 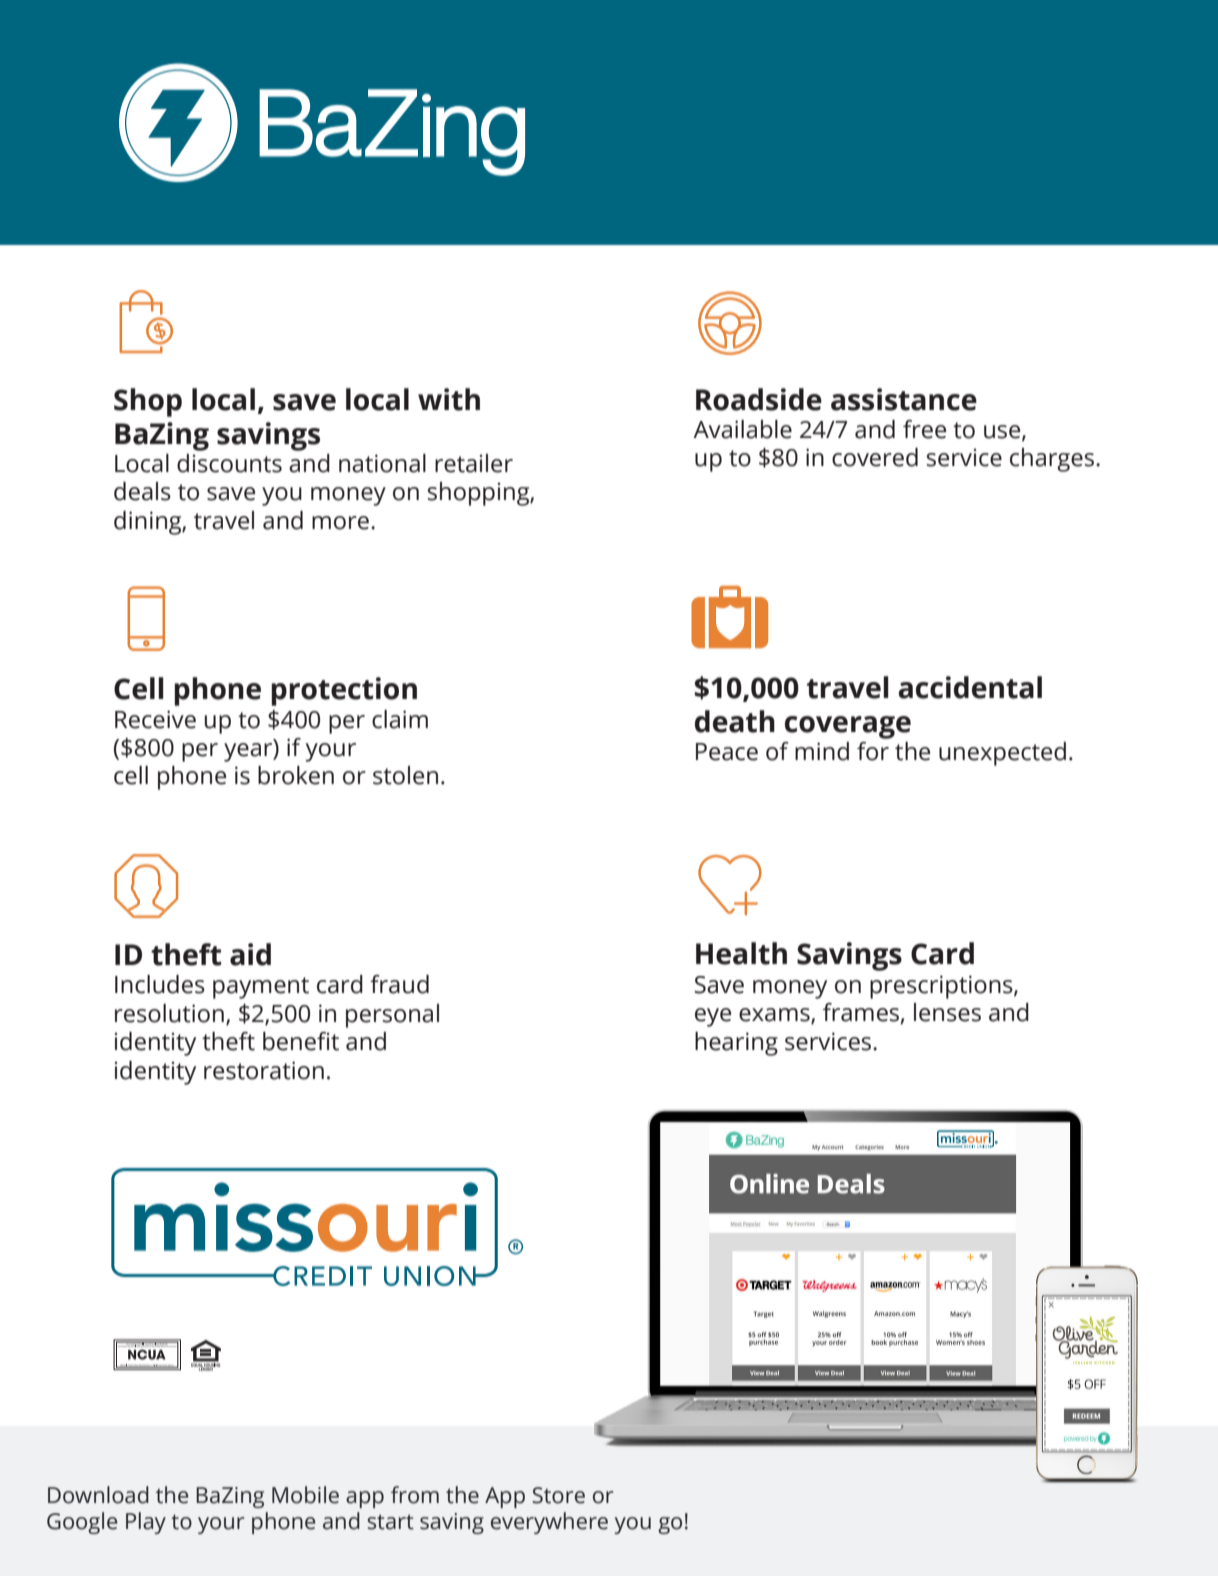 I want to click on Play, so click(x=146, y=1523).
